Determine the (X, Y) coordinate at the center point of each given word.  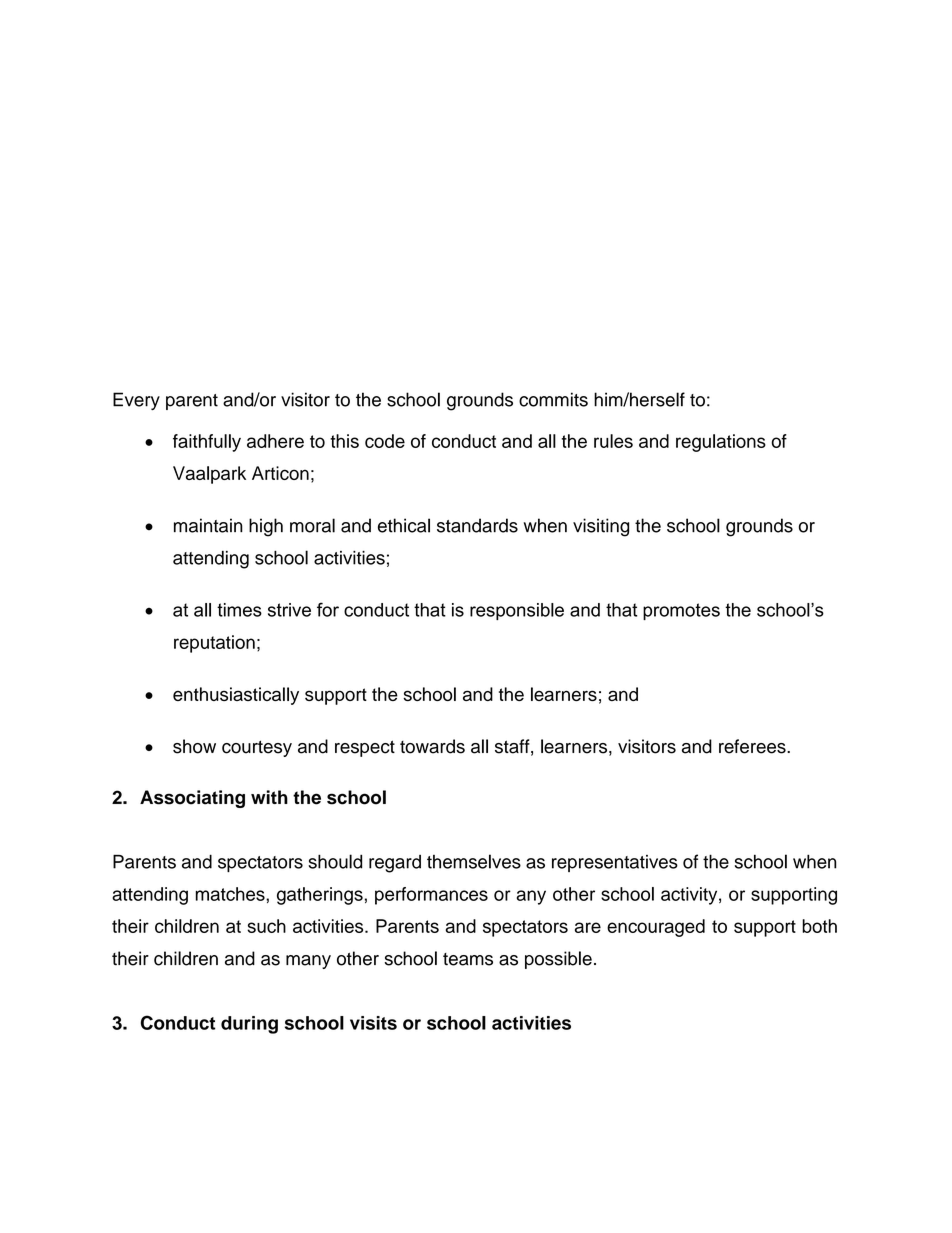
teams (468, 959)
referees (753, 746)
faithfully (207, 443)
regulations (721, 443)
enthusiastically (236, 696)
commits (553, 399)
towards (432, 746)
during (249, 1025)
